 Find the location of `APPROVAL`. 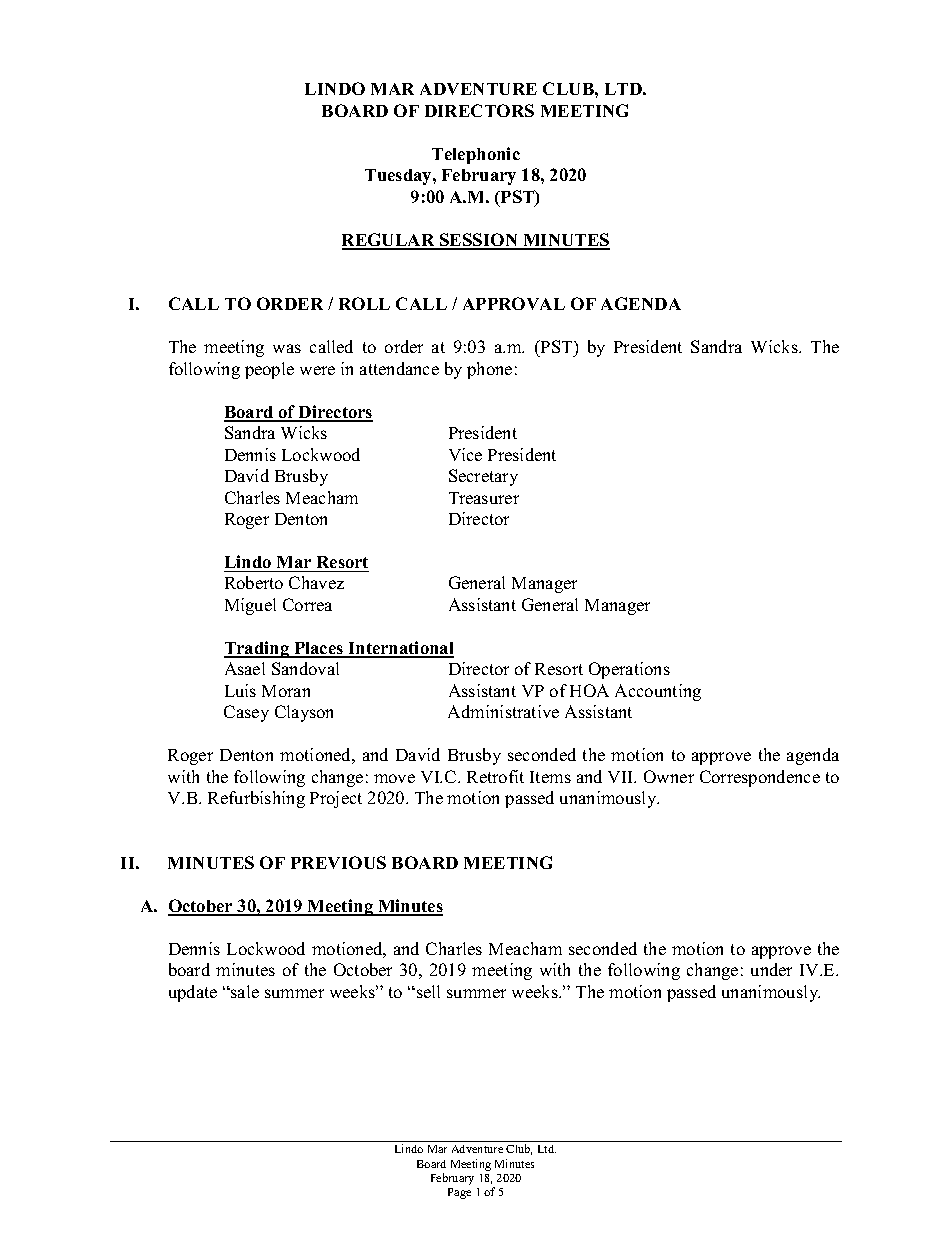

APPROVAL is located at coordinates (514, 303).
